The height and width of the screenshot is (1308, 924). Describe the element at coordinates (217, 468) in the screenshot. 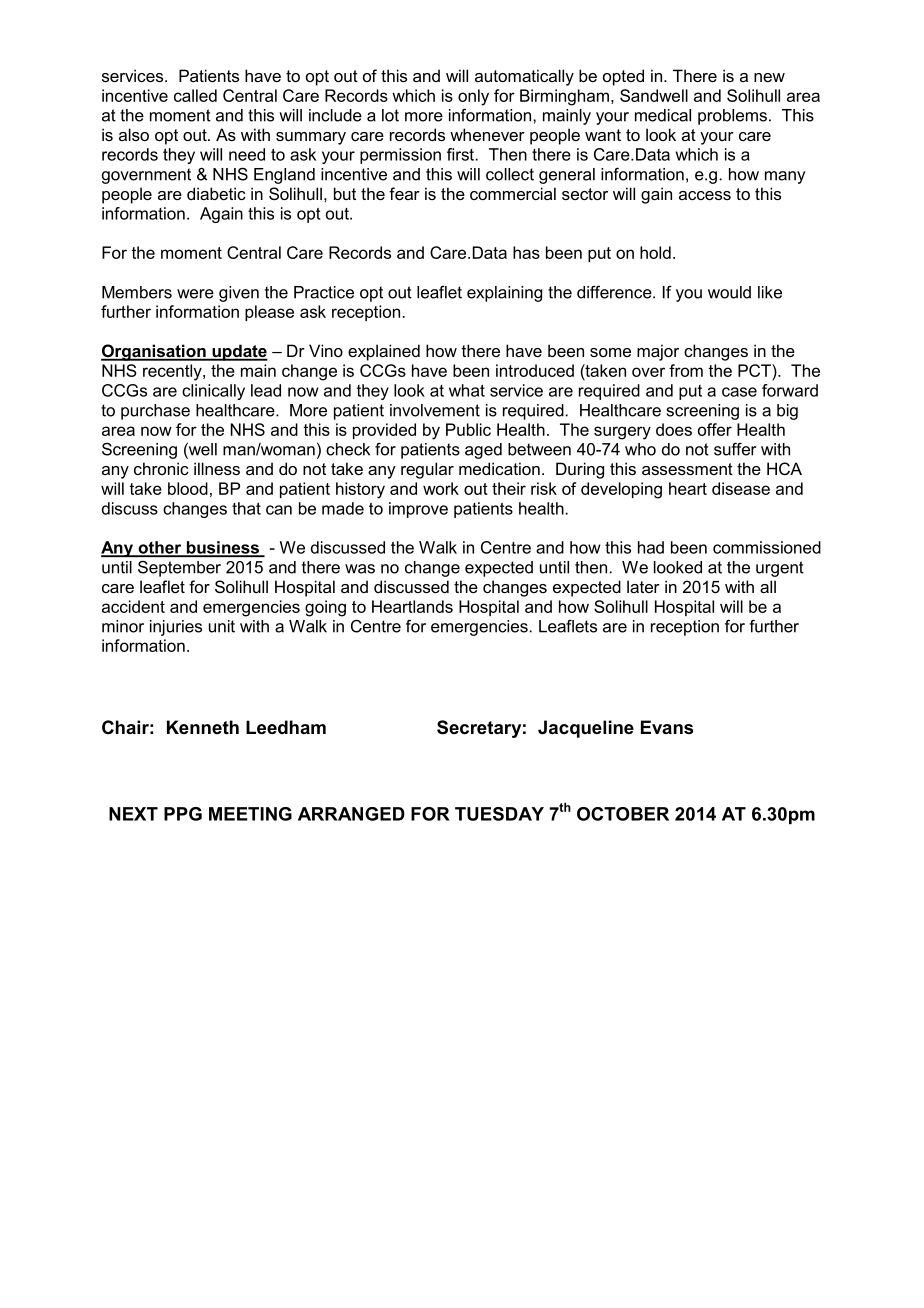

I see `illness` at that location.
